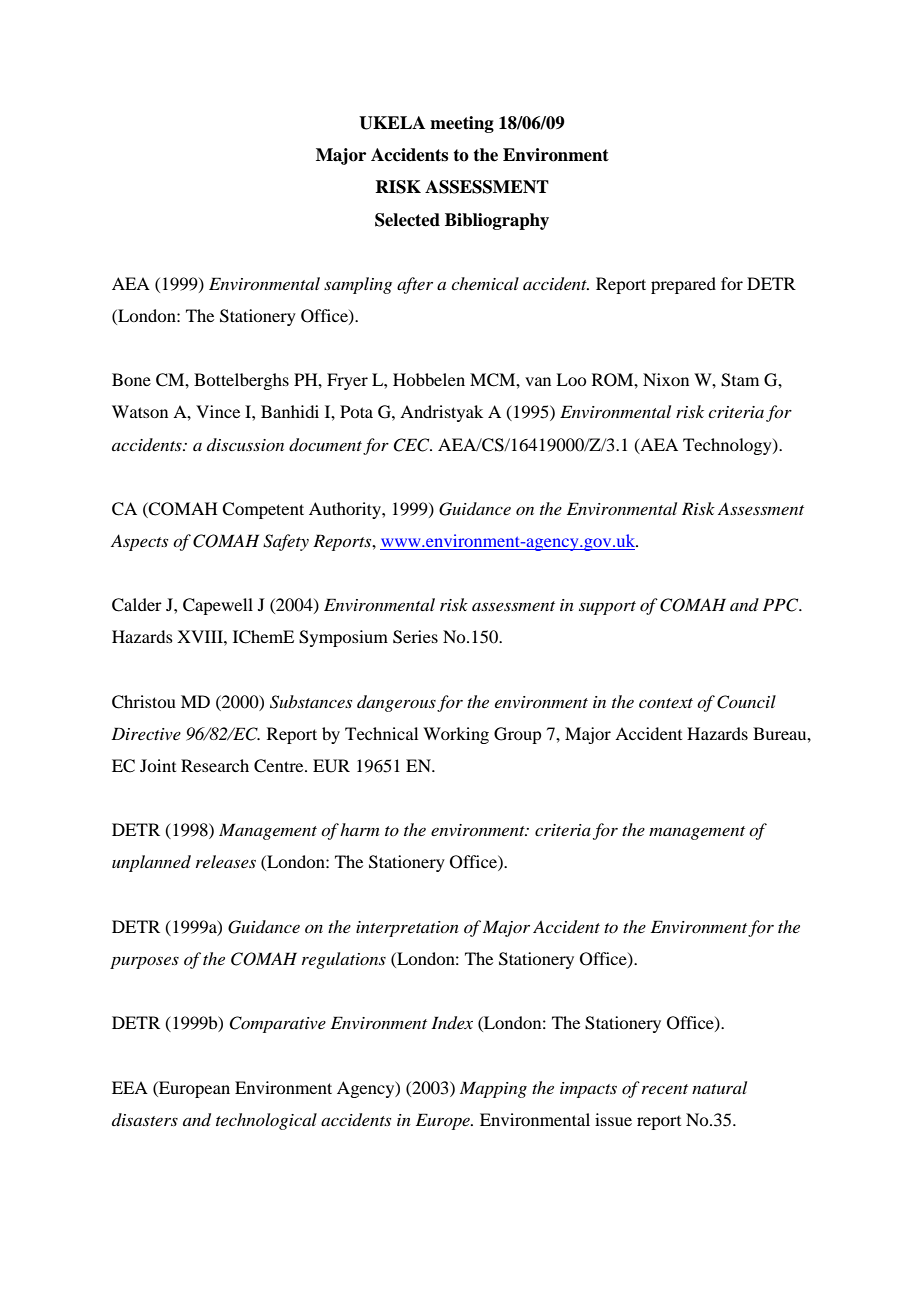 This screenshot has width=924, height=1308. Describe the element at coordinates (407, 929) in the screenshot. I see `interpretation` at that location.
